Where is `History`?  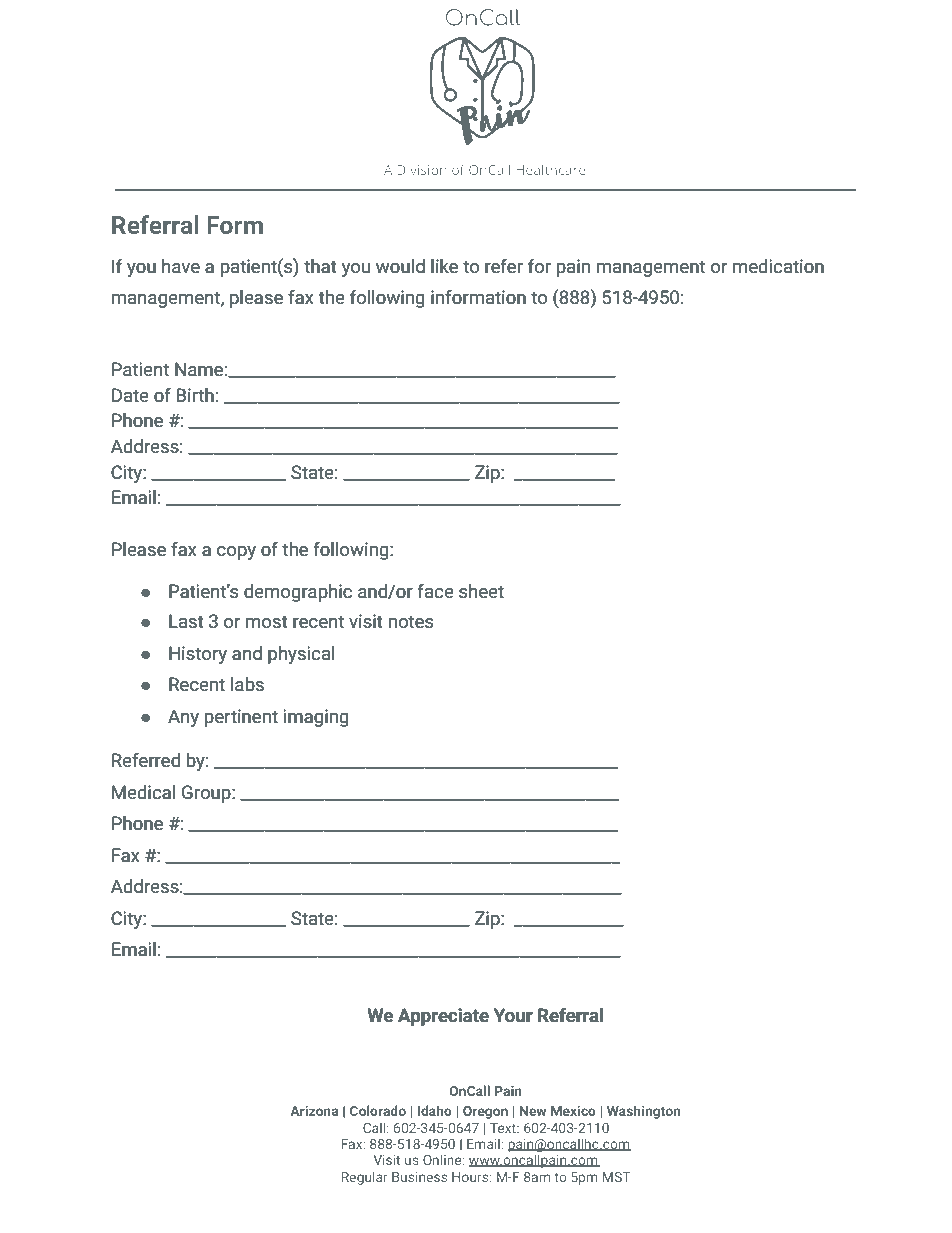
History is located at coordinates (198, 655).
